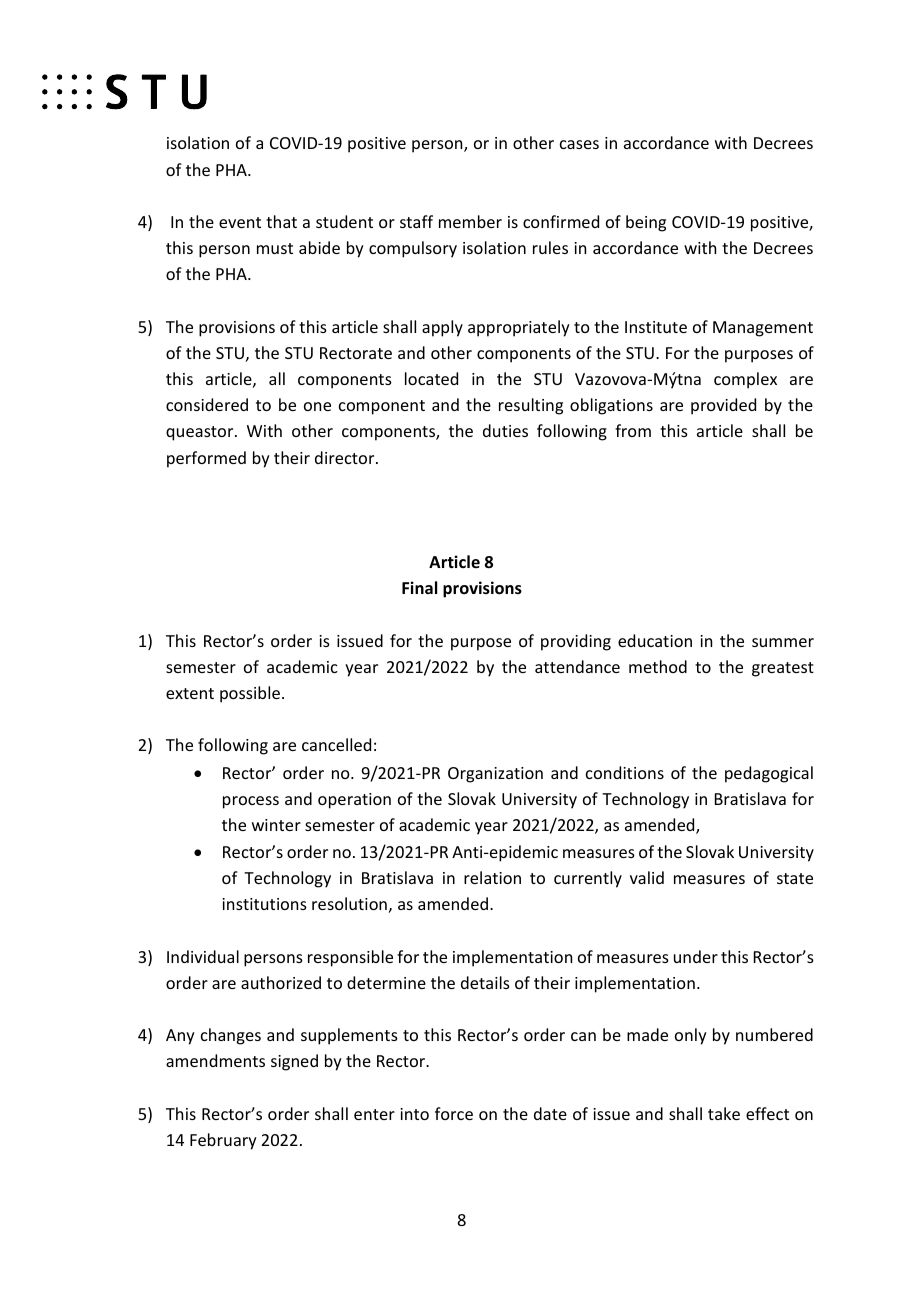  I want to click on performed, so click(206, 459).
